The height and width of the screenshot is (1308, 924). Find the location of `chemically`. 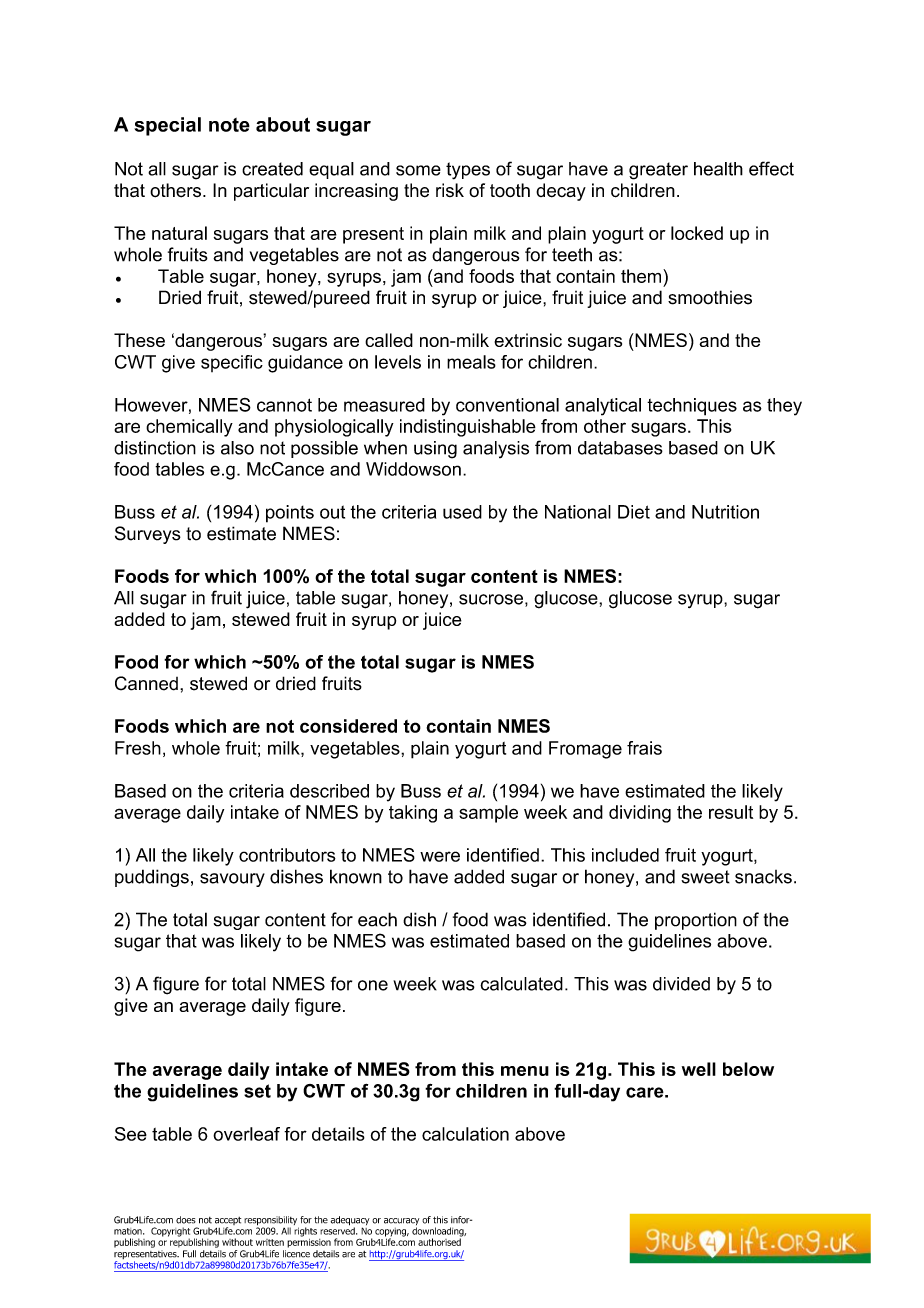

chemically is located at coordinates (189, 428).
